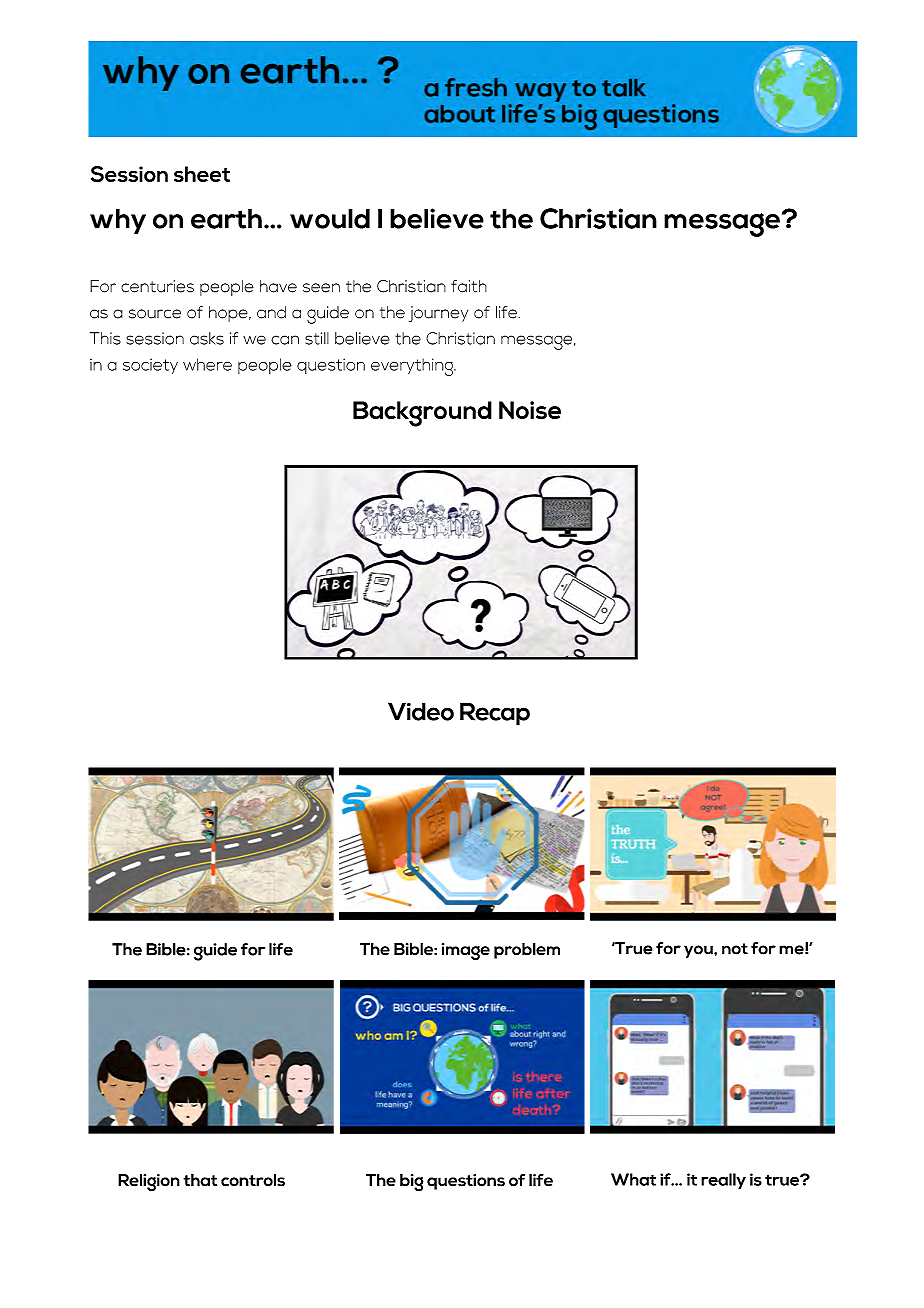  I want to click on image, so click(466, 952).
